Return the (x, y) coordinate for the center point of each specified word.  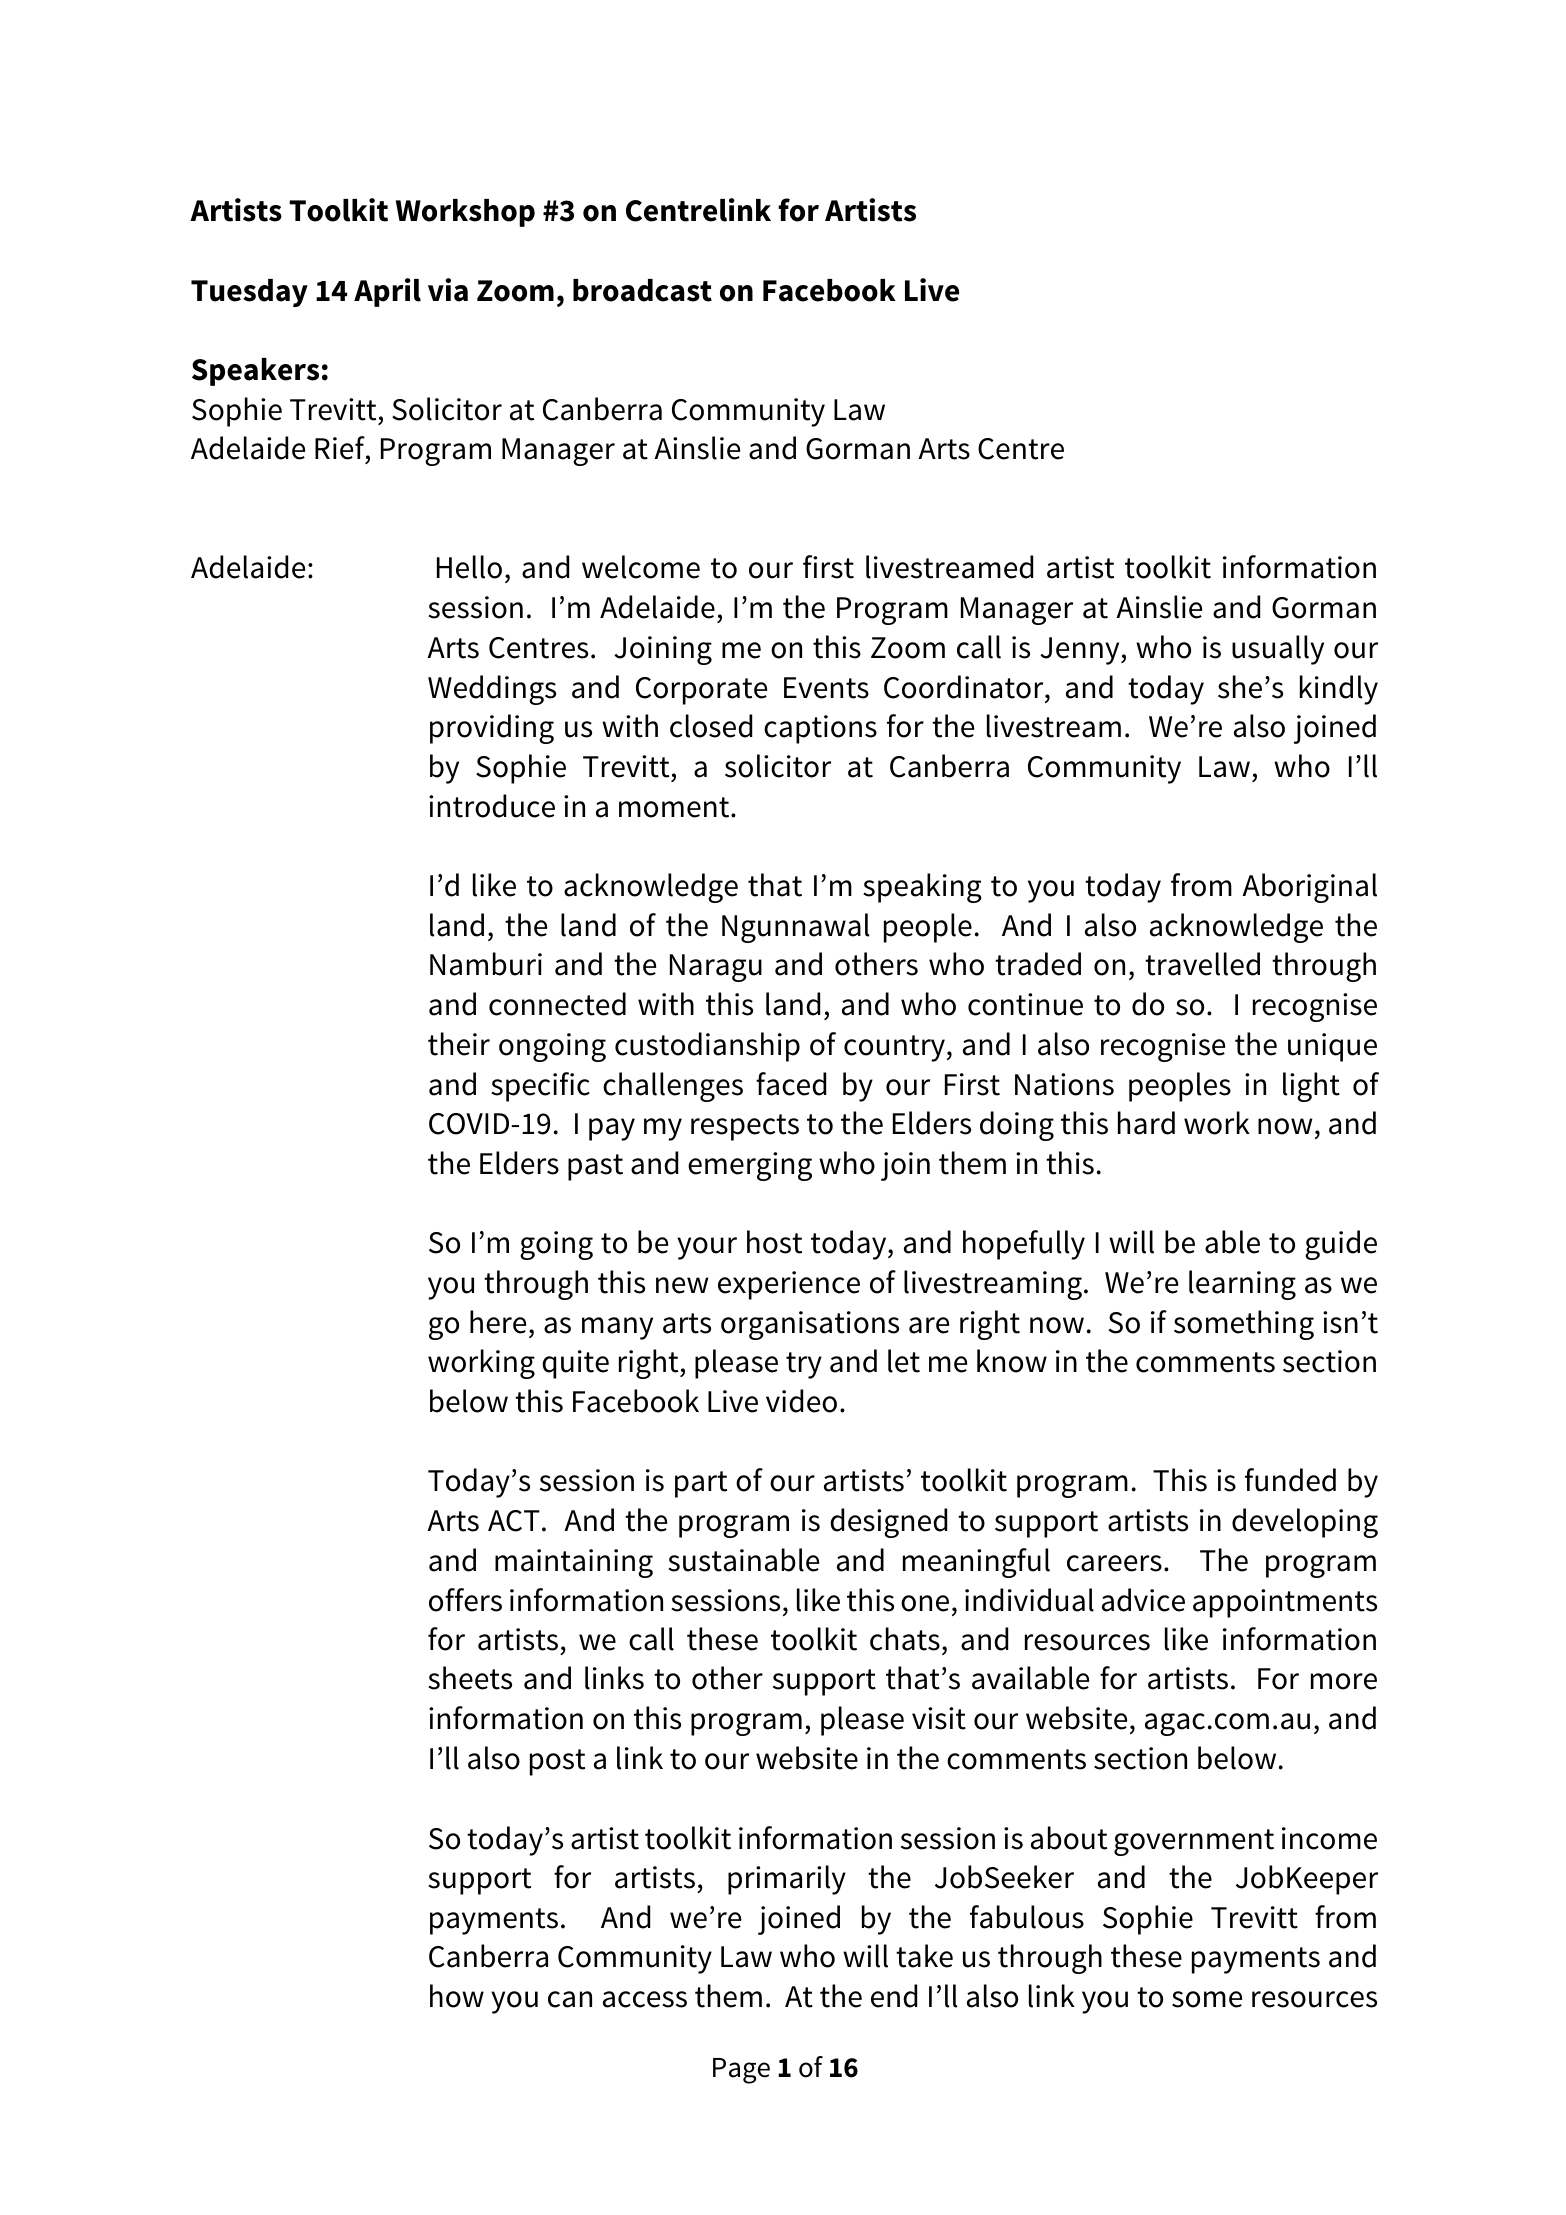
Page (741, 2071)
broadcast (642, 290)
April (387, 292)
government (1194, 1842)
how (457, 1996)
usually (1278, 650)
